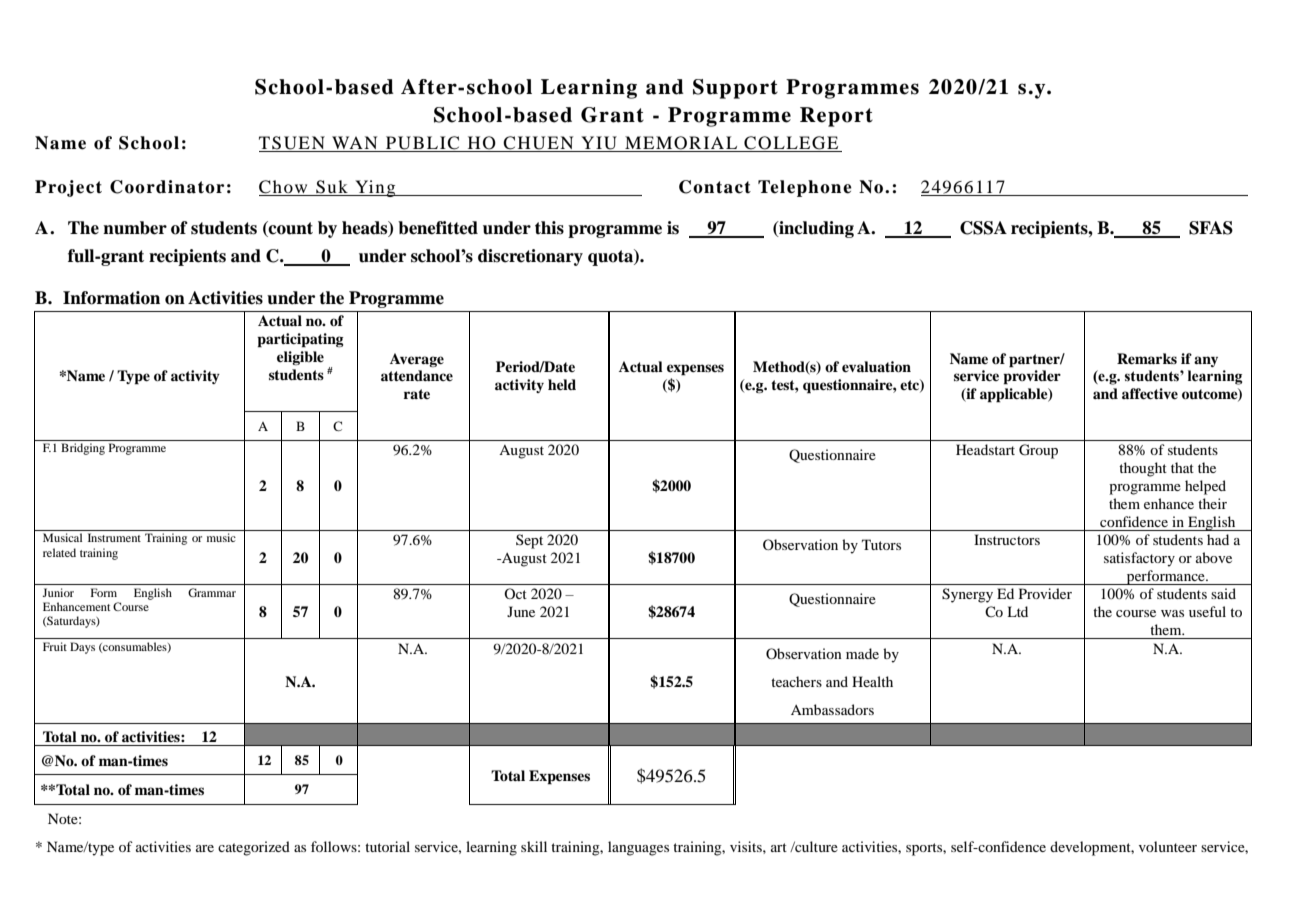 This screenshot has width=1308, height=924. Describe the element at coordinates (638, 848) in the screenshot. I see `languages` at that location.
